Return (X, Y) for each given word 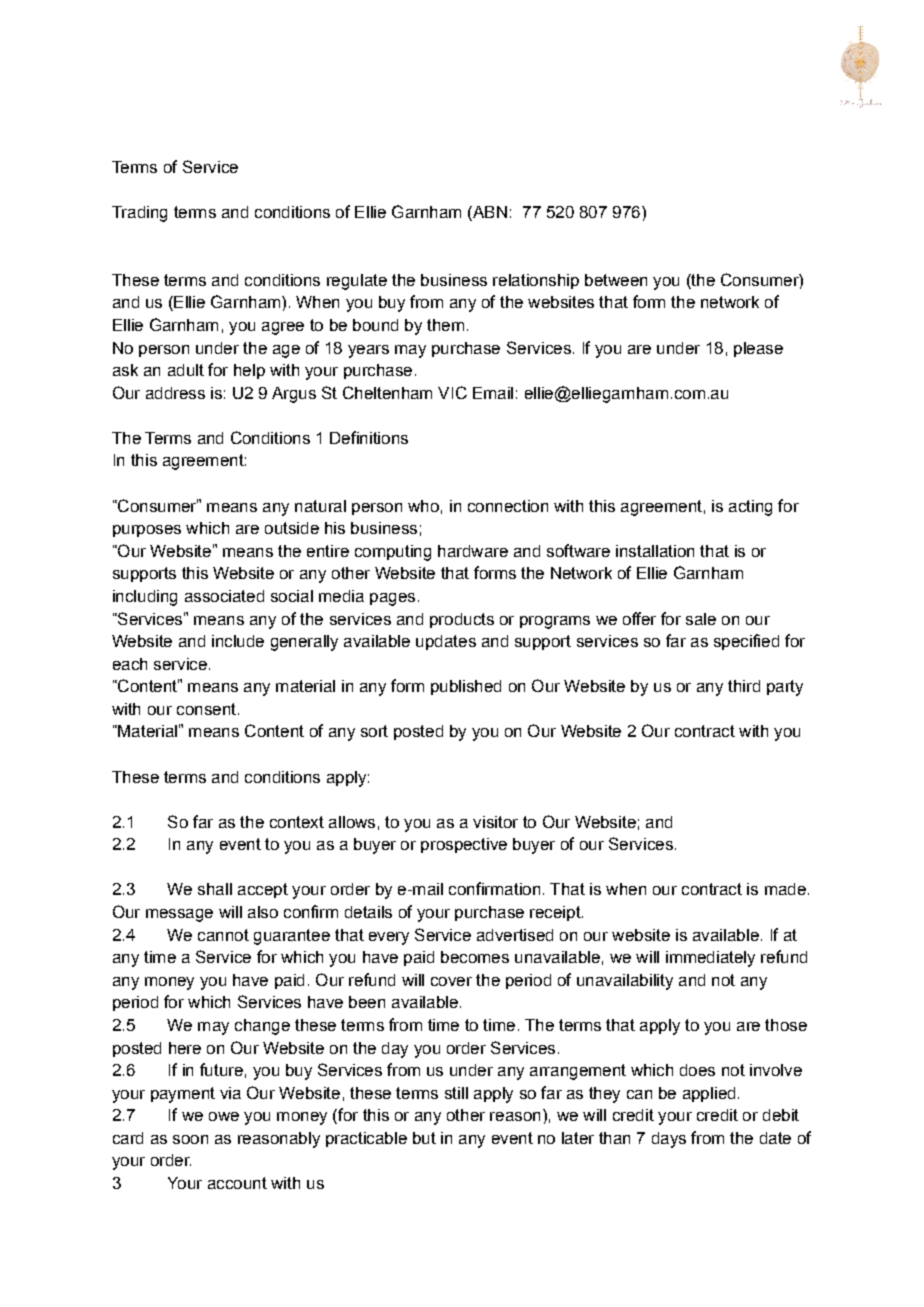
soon (190, 1139)
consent (206, 709)
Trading (139, 214)
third (744, 686)
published (466, 687)
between (616, 280)
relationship (536, 281)
